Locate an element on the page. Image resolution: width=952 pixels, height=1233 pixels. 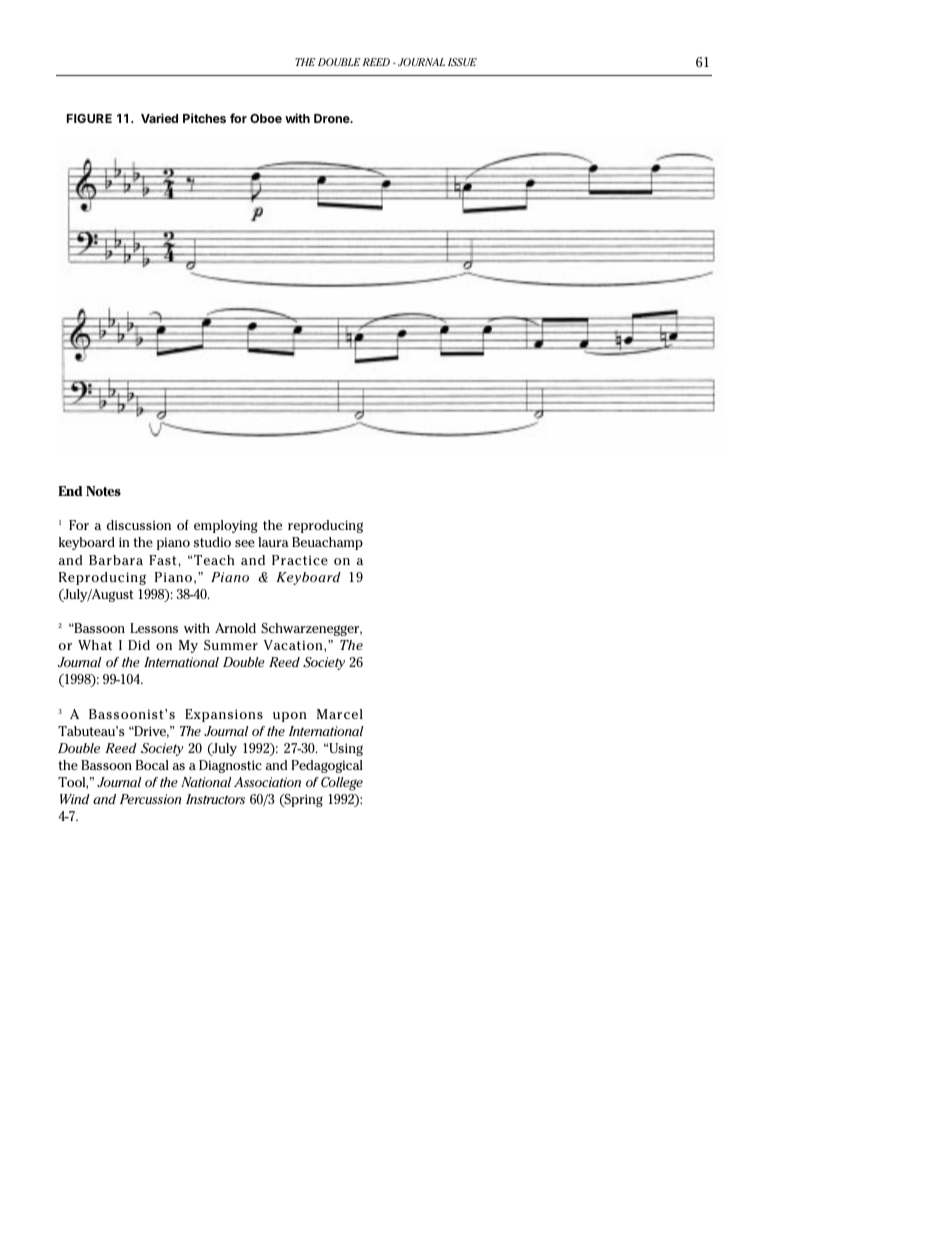
Pitches is located at coordinates (204, 118).
